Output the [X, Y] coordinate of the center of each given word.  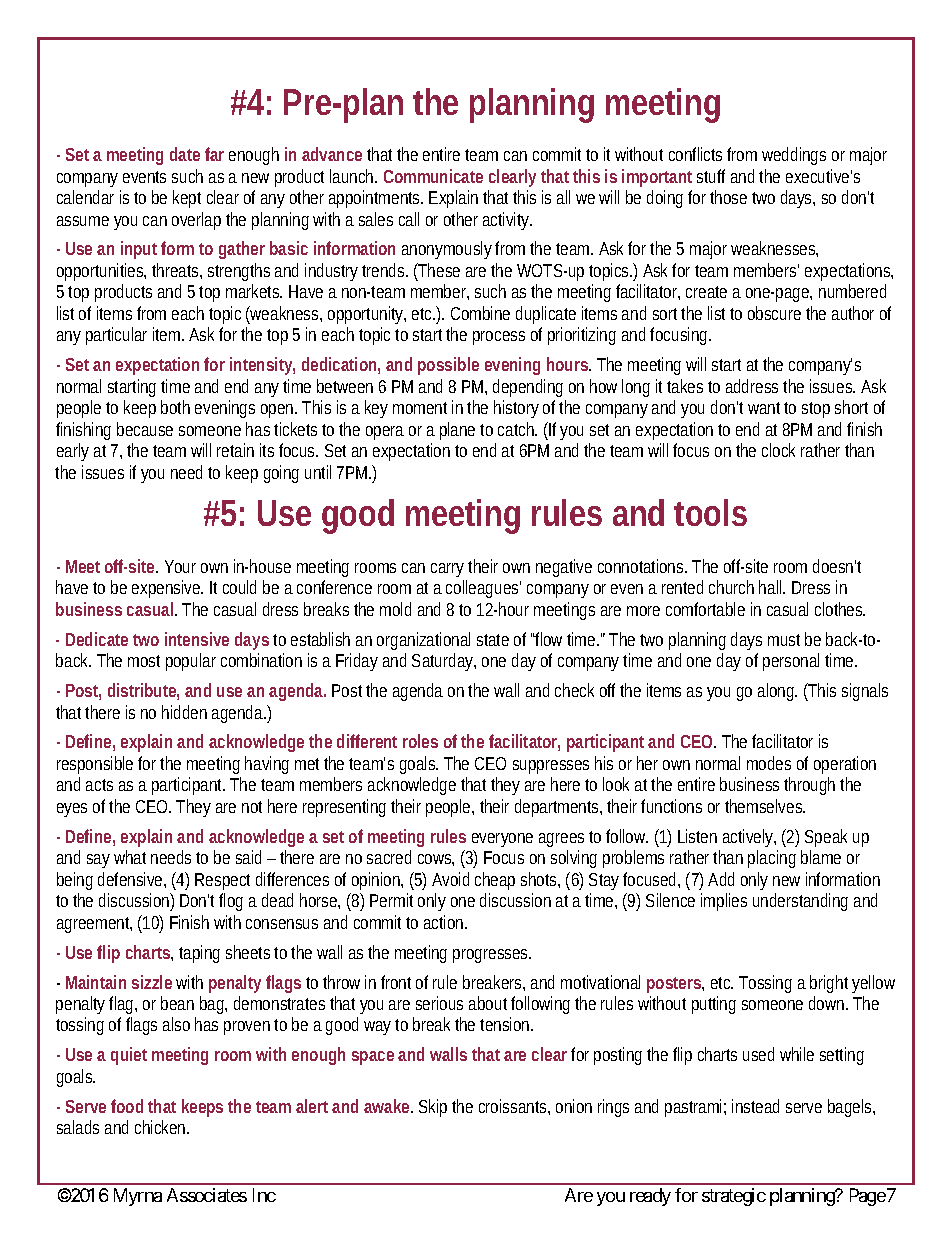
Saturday [444, 662]
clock [778, 450]
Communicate [433, 176]
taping [199, 954]
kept [187, 199]
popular [191, 662]
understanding [800, 902]
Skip [433, 1108]
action [445, 922]
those [728, 197]
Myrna [138, 1197]
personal [791, 662]
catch [517, 429]
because [145, 429]
